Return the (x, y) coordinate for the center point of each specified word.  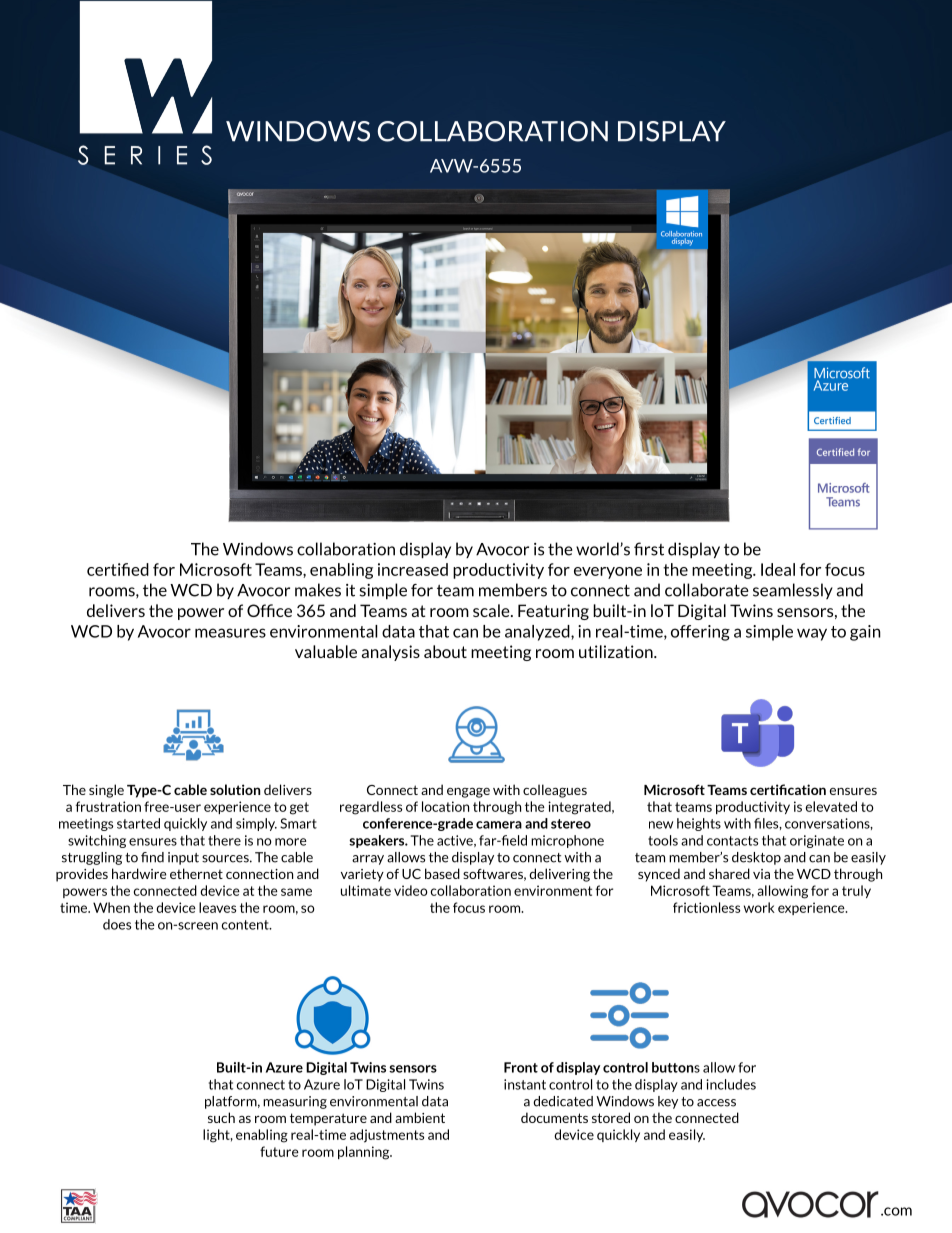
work (759, 907)
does (117, 924)
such (221, 1117)
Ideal (778, 569)
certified (118, 569)
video (411, 890)
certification (788, 789)
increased (413, 569)
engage (468, 793)
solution (235, 789)
